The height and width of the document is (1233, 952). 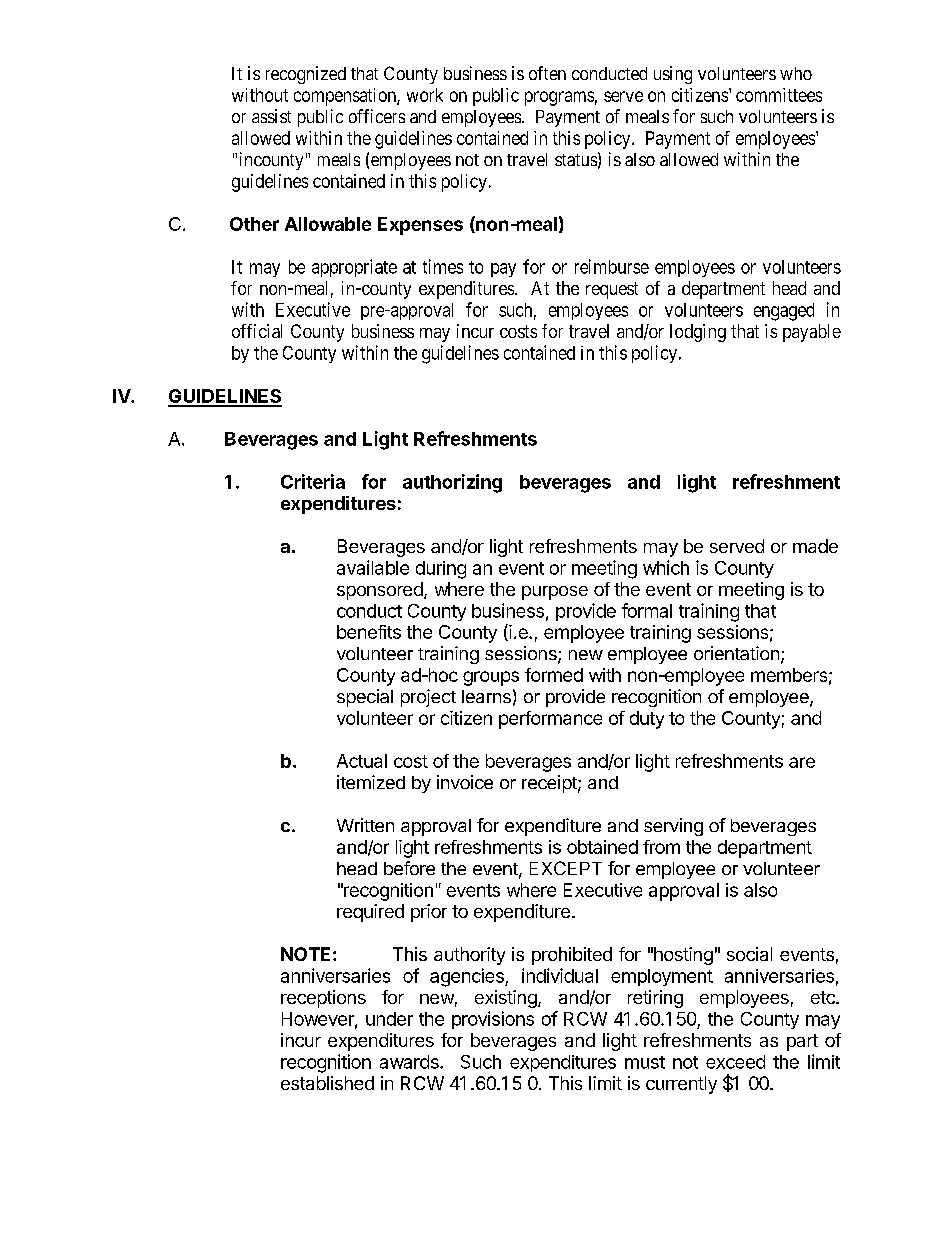 I want to click on purpose, so click(x=555, y=593).
